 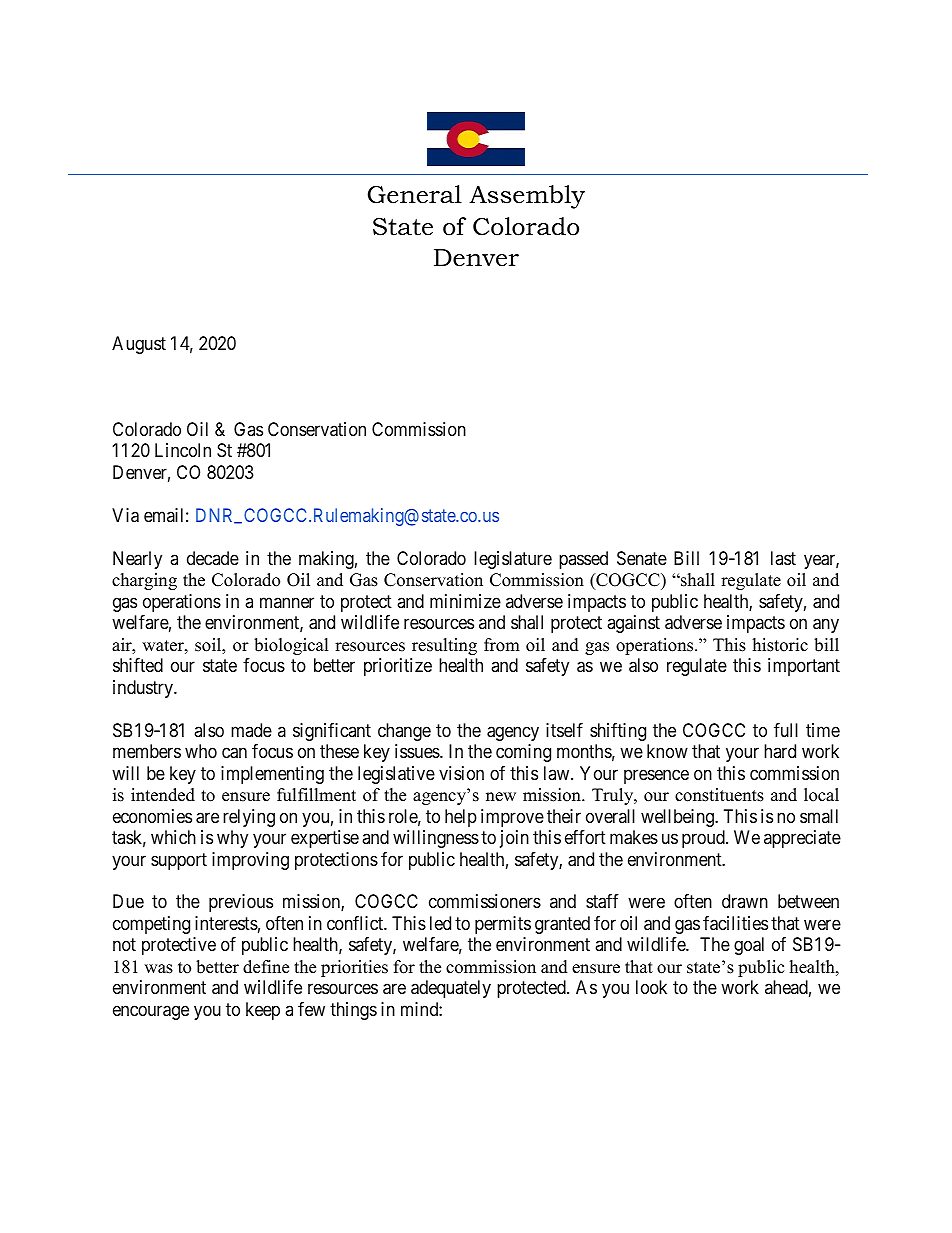 What do you see at coordinates (786, 730) in the screenshot?
I see `full` at bounding box center [786, 730].
